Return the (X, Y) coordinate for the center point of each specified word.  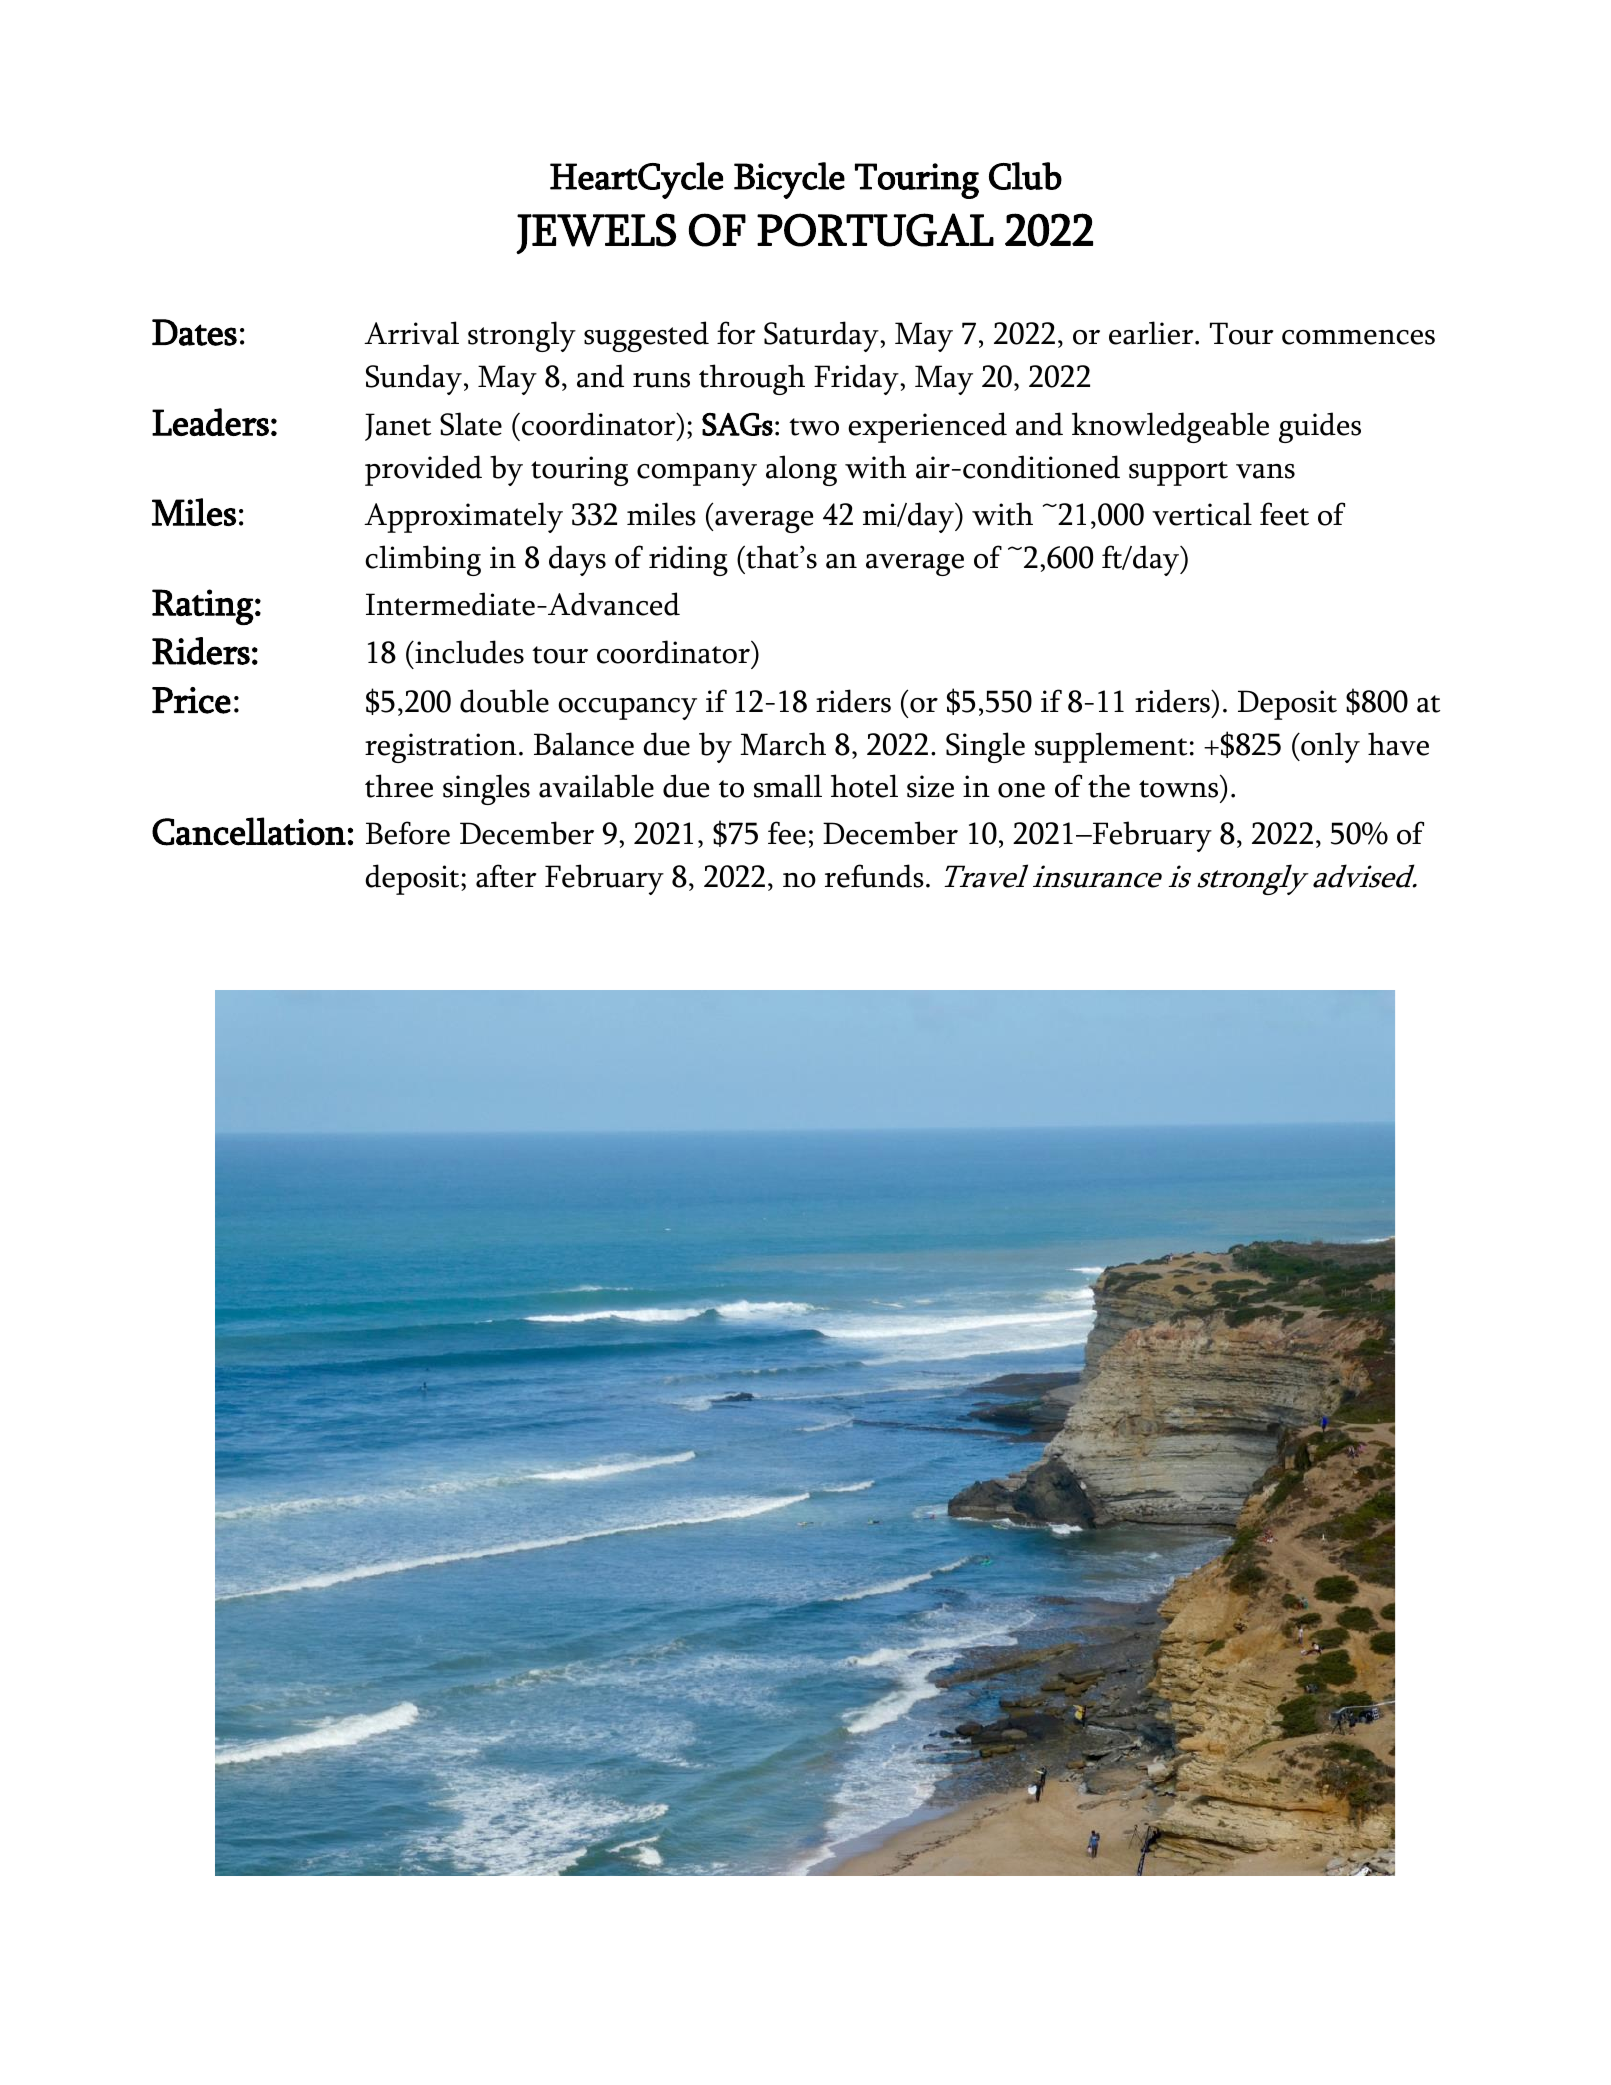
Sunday (414, 379)
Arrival (411, 333)
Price (191, 700)
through (752, 379)
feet (1284, 514)
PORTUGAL (875, 230)
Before (408, 833)
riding (688, 560)
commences (1358, 337)
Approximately (463, 517)
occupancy (627, 709)
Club (1025, 176)
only (1329, 747)
